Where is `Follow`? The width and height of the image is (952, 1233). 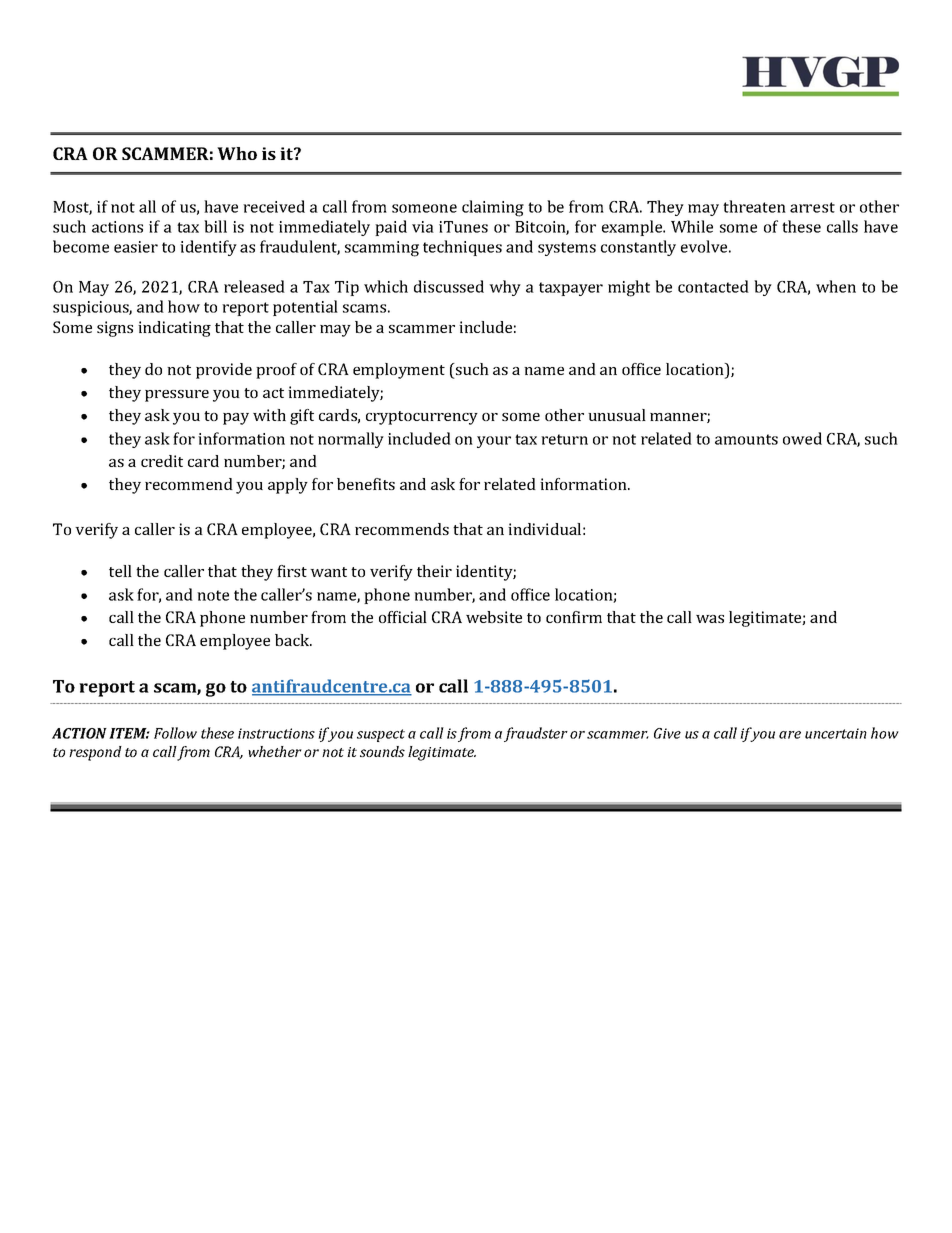
Follow is located at coordinates (175, 733).
